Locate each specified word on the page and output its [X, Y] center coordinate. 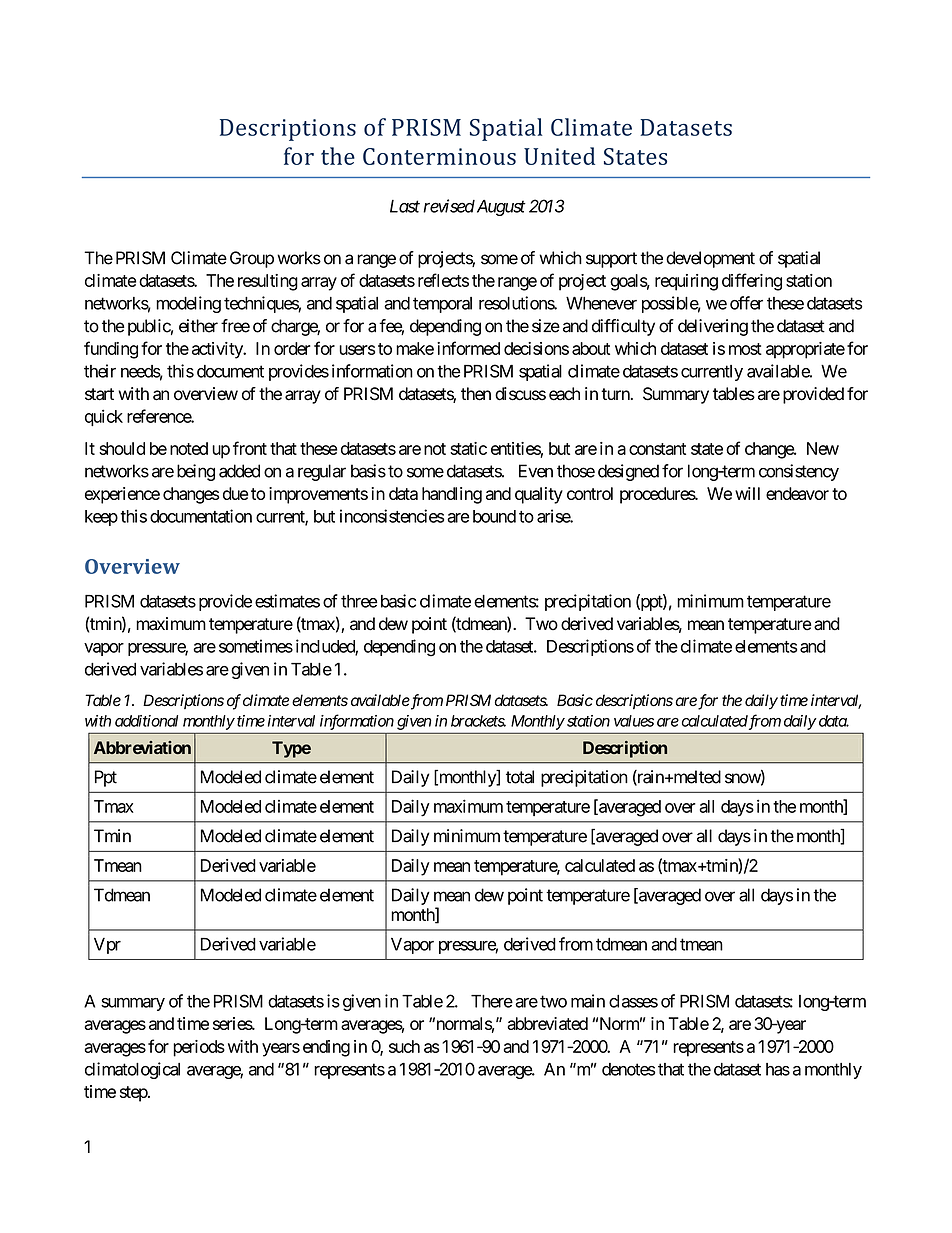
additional [146, 721]
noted [189, 448]
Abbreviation [142, 747]
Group [252, 259]
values [634, 721]
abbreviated [547, 1023]
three [359, 601]
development [710, 259]
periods [199, 1048]
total [520, 777]
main [588, 1001]
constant [657, 449]
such [404, 1046]
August [500, 208]
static [468, 448]
